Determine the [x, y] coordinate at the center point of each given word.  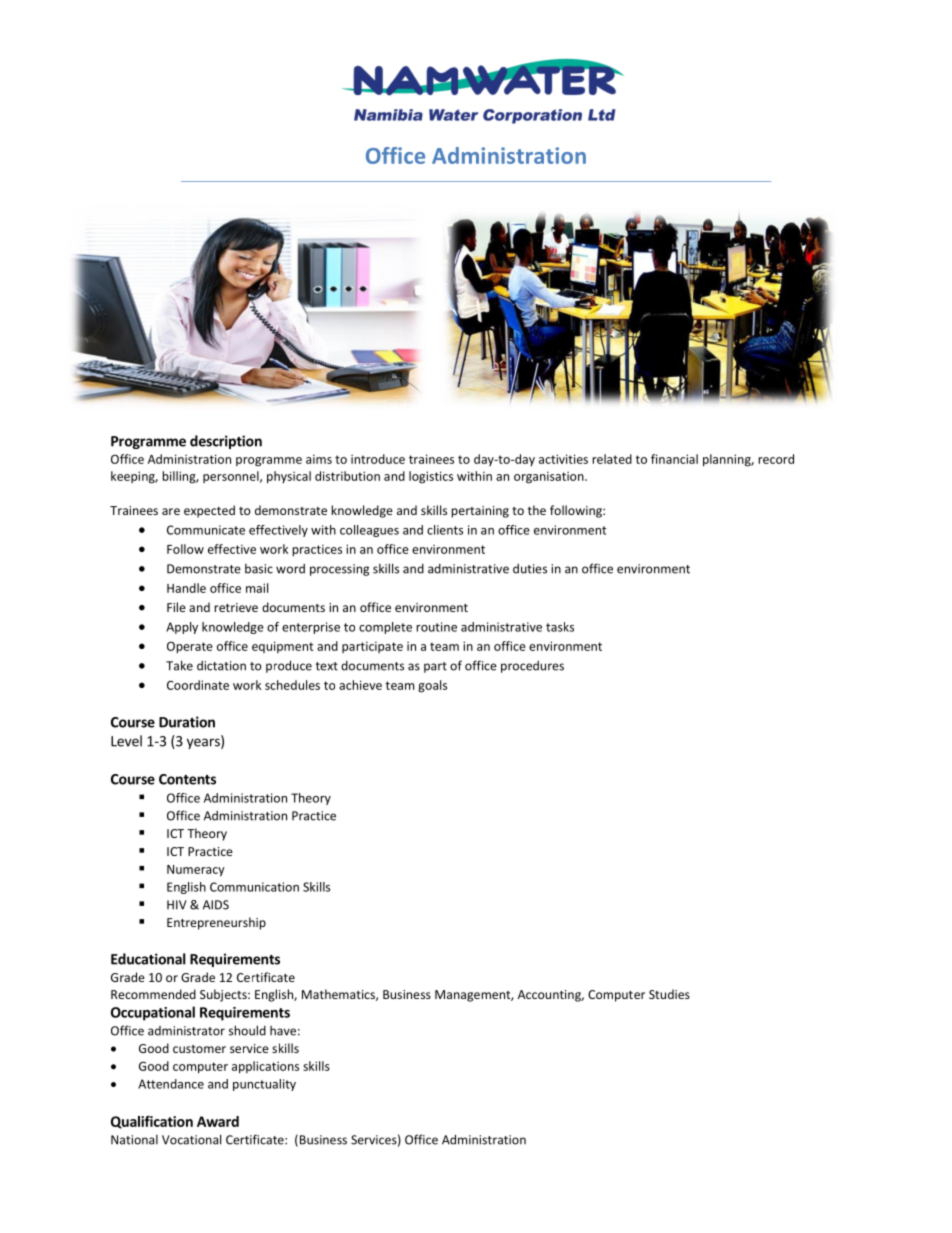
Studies [669, 994]
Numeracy [196, 871]
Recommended [153, 994]
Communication [254, 887]
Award [218, 1121]
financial [674, 459]
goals [432, 686]
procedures [532, 667]
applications [265, 1067]
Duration [187, 722]
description [226, 442]
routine [436, 627]
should [247, 1030]
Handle [186, 588]
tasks [560, 627]
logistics [431, 477]
